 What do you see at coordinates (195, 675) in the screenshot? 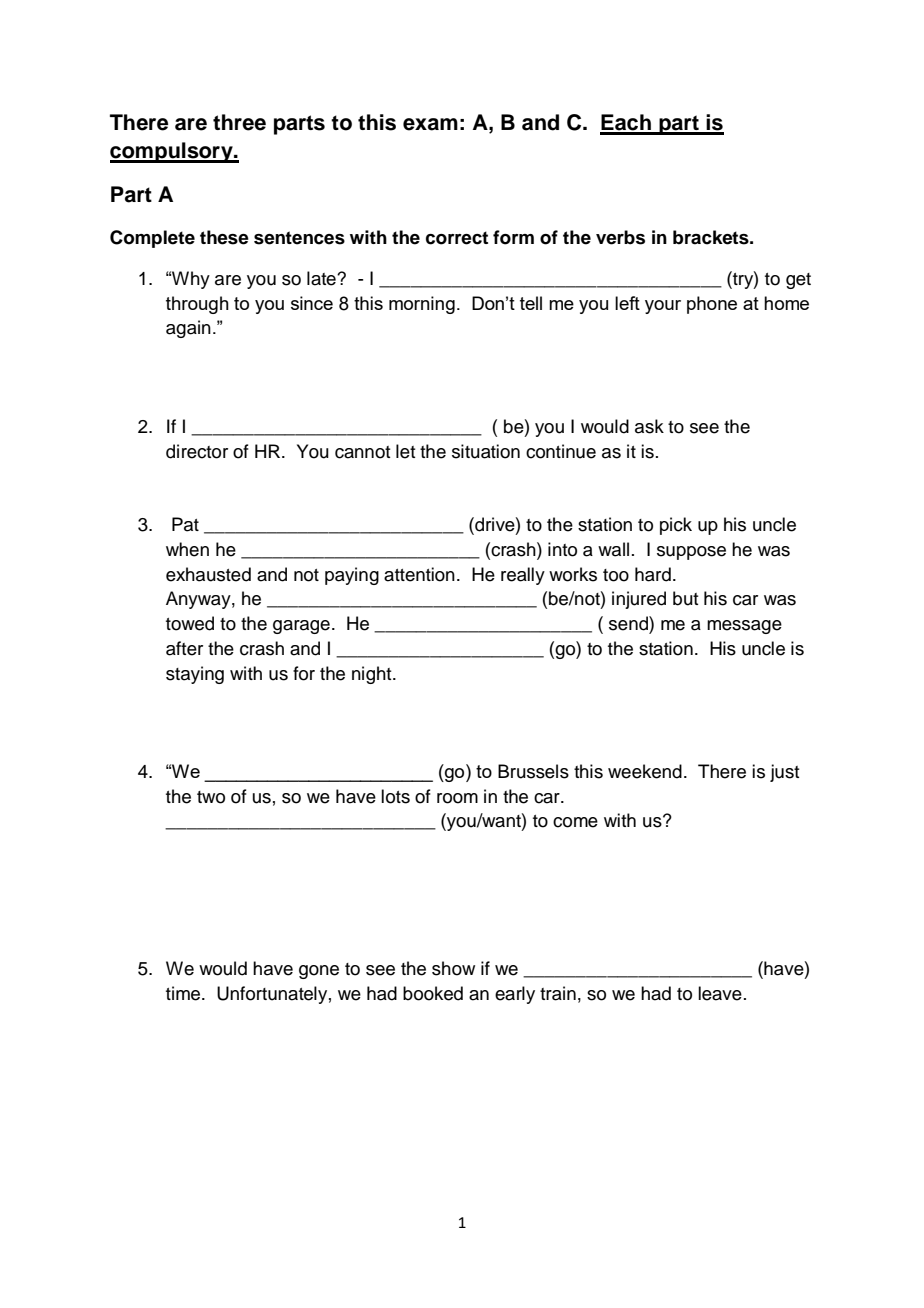
I see `staying` at bounding box center [195, 675].
